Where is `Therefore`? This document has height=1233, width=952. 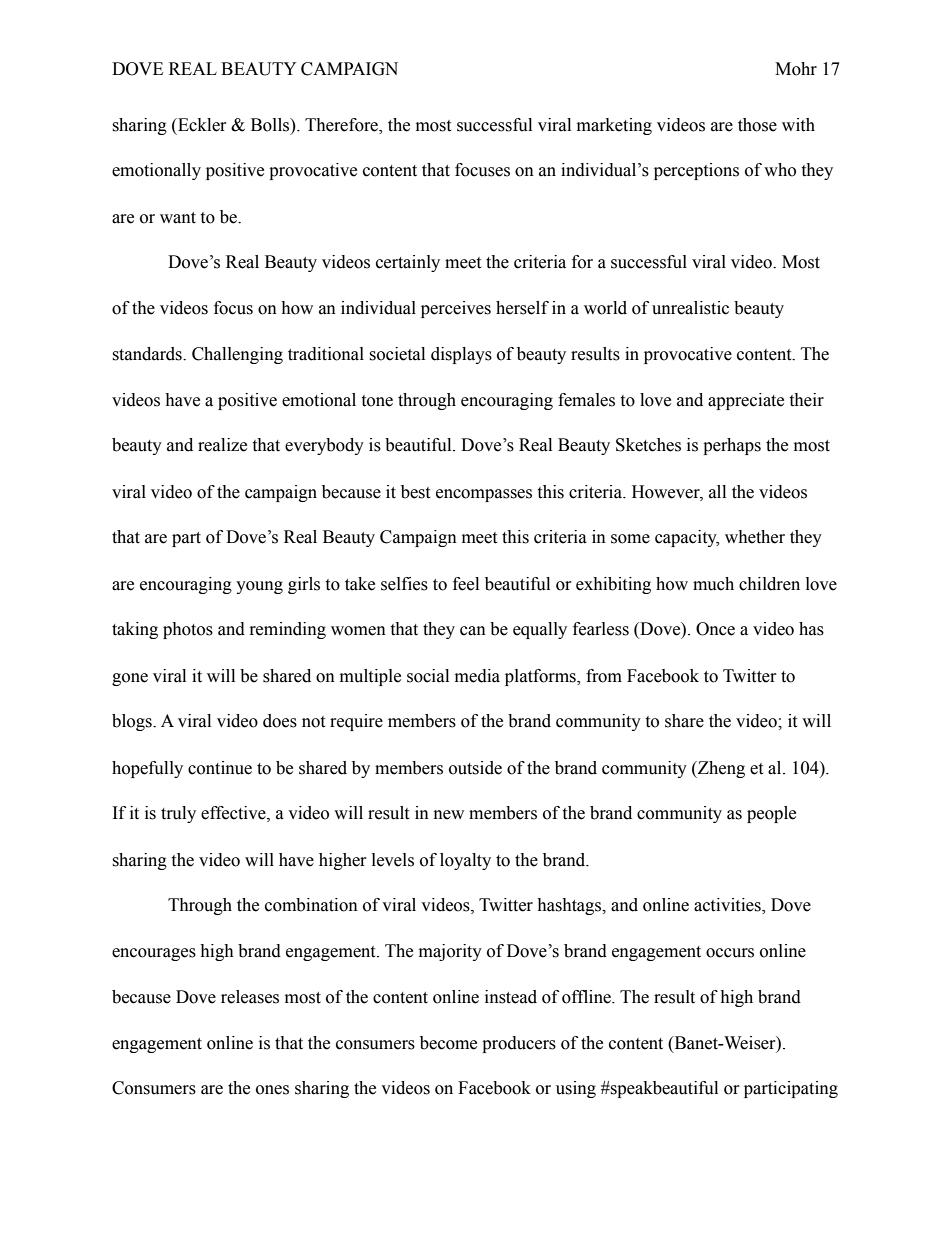
Therefore is located at coordinates (343, 125).
